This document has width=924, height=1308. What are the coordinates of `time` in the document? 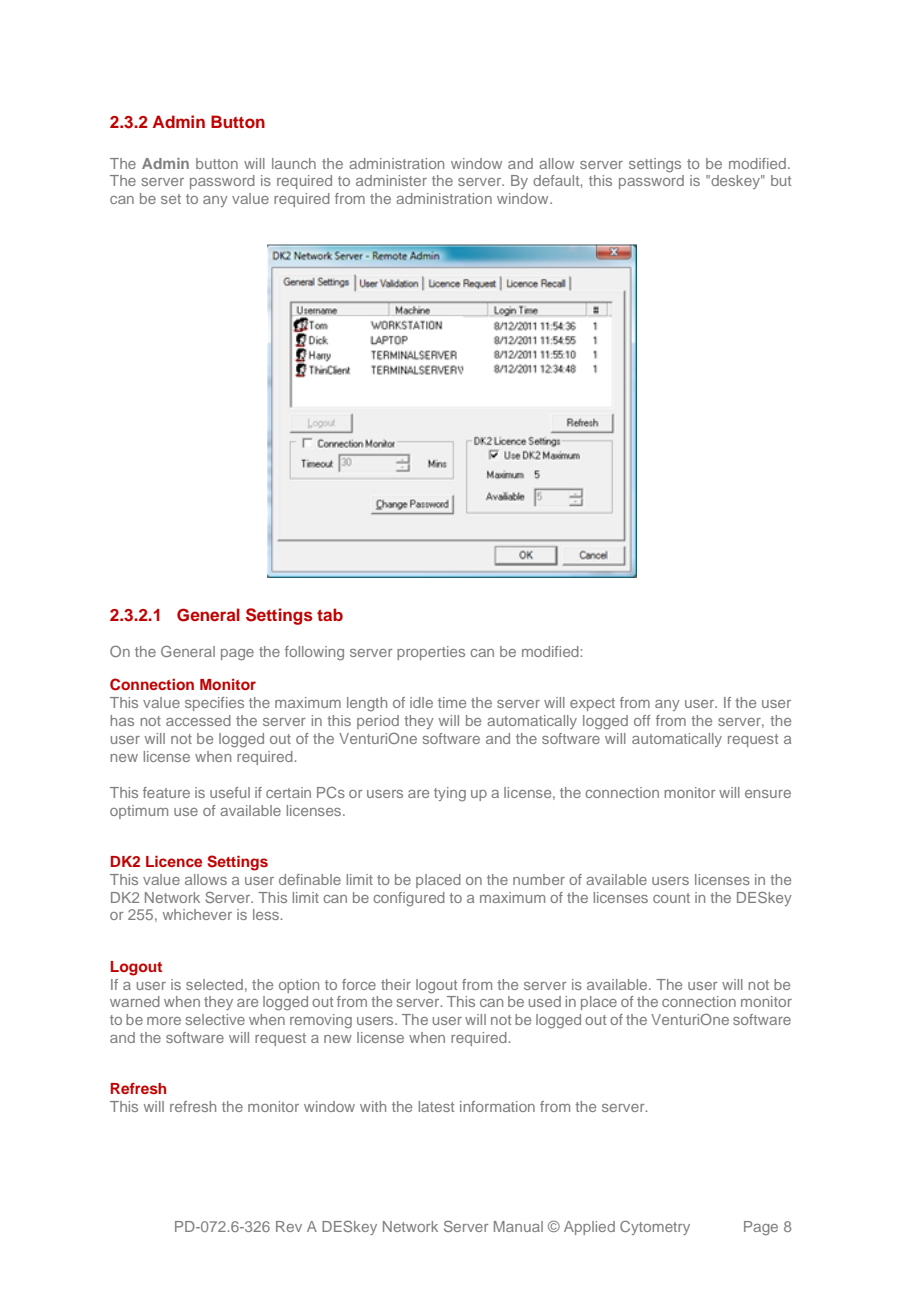 It's located at (452, 702).
